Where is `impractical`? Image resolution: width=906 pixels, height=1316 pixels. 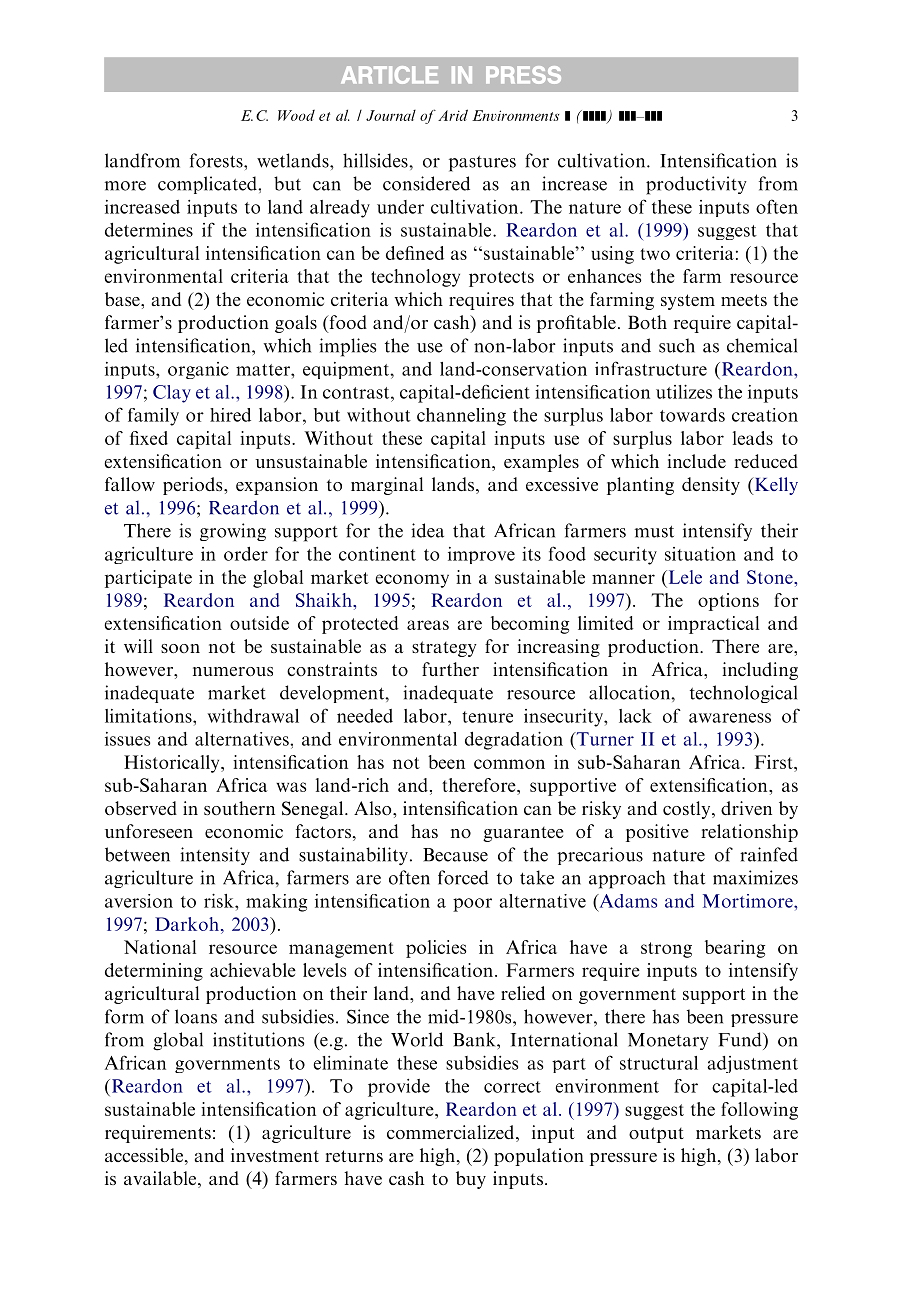
impractical is located at coordinates (713, 625).
